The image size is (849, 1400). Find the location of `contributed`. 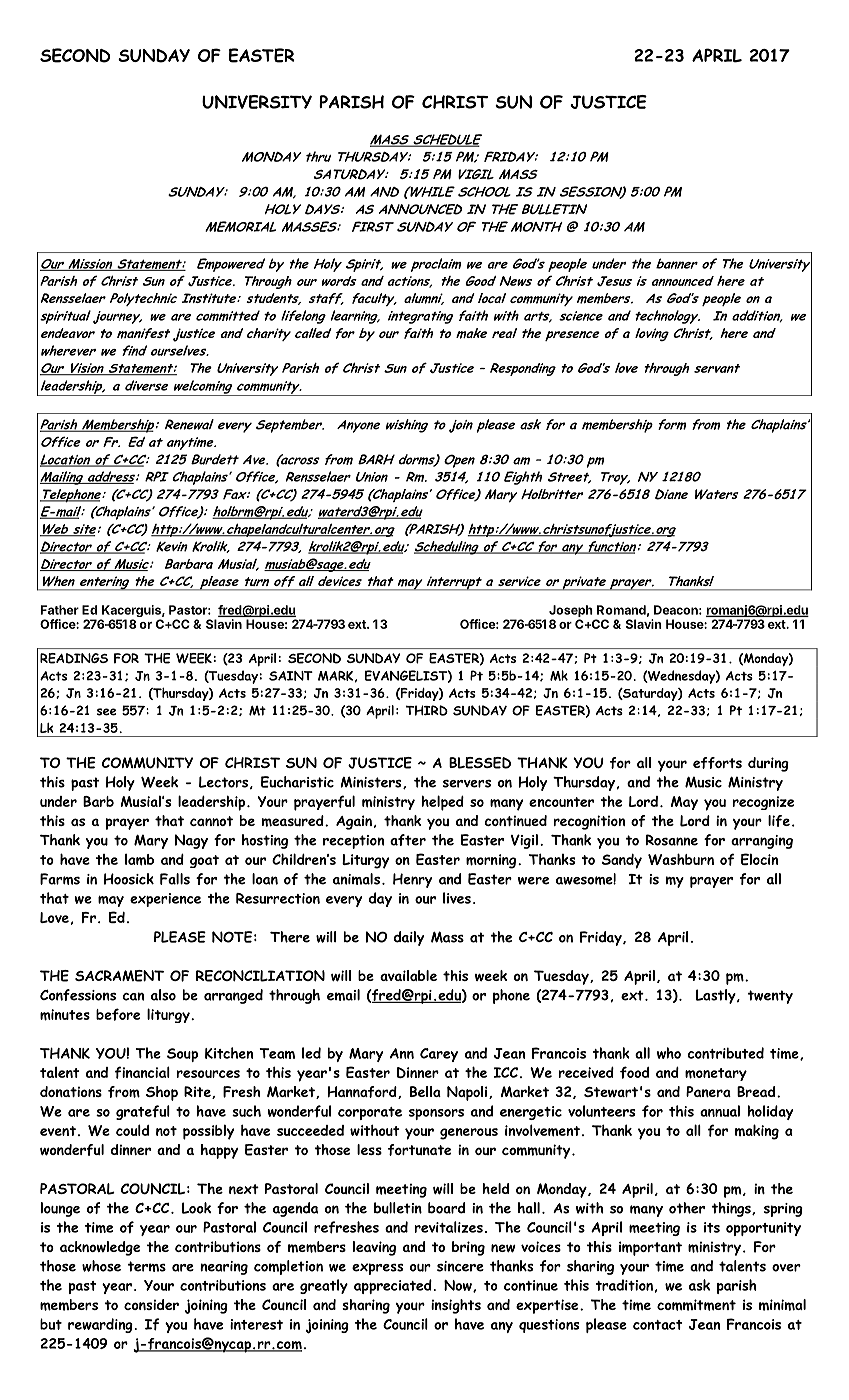

contributed is located at coordinates (725, 1053).
